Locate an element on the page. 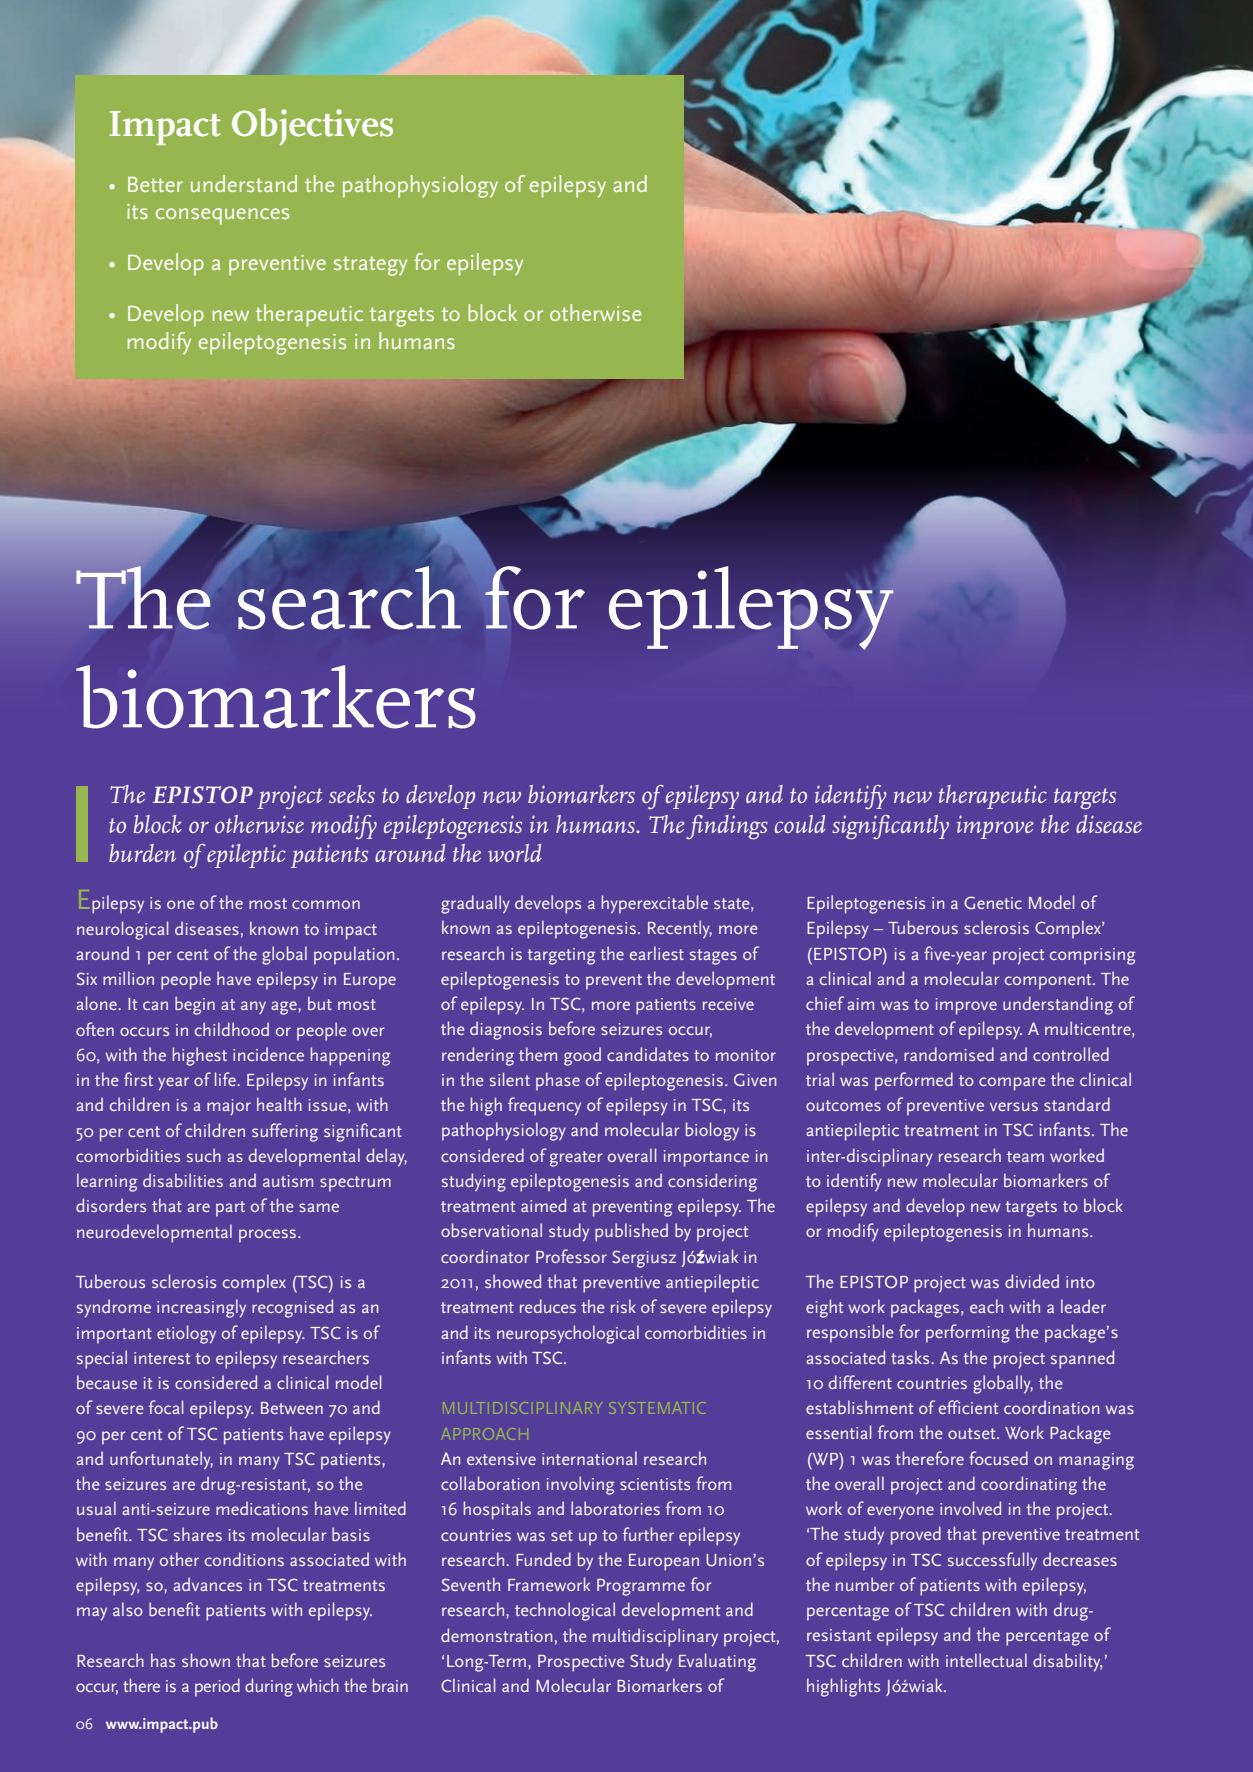  strategy is located at coordinates (370, 266).
